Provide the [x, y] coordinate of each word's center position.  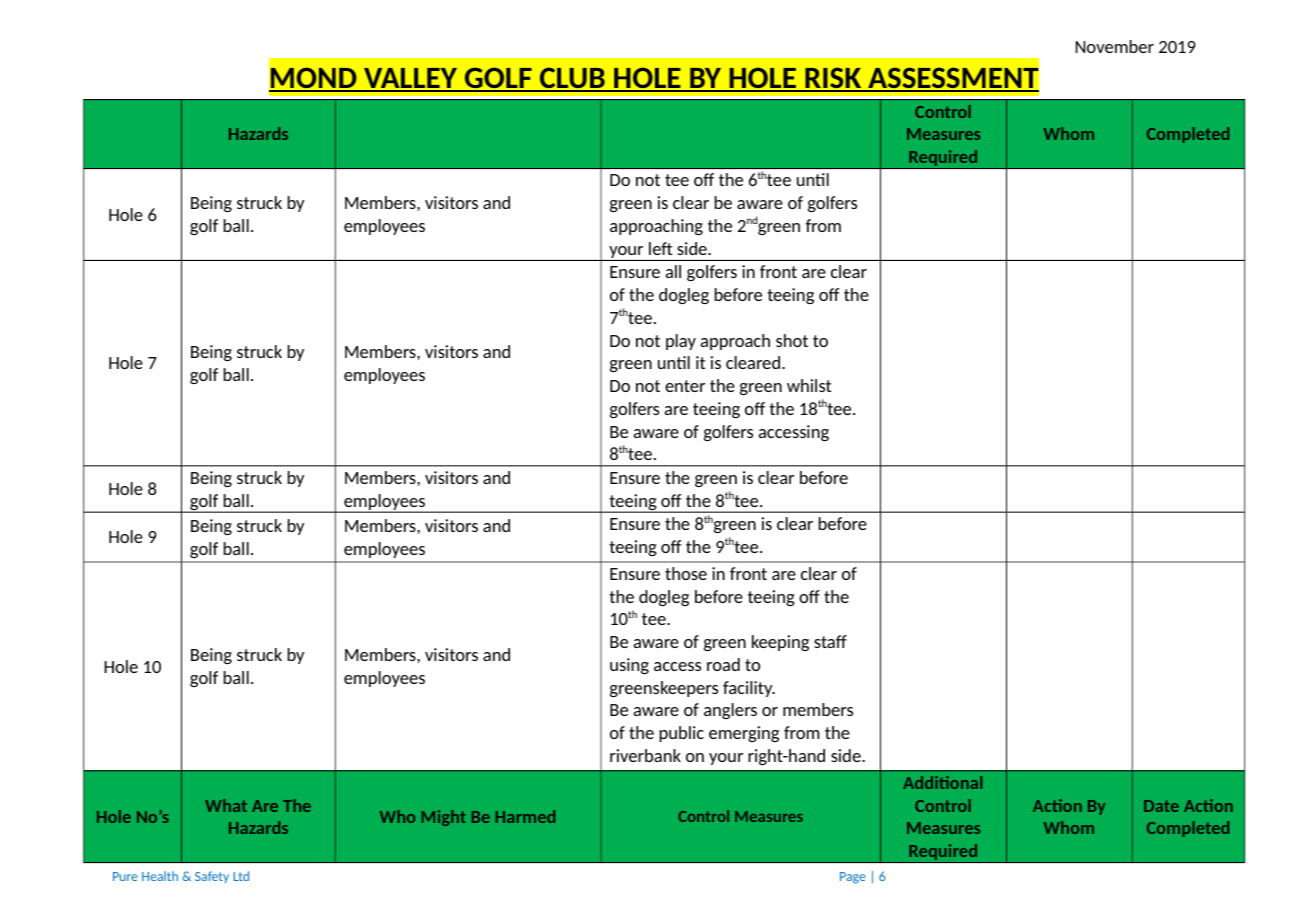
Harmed [525, 816]
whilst [809, 385]
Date [1161, 806]
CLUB [572, 79]
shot [792, 340]
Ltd [241, 876]
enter [685, 386]
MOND [314, 79]
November [1115, 46]
